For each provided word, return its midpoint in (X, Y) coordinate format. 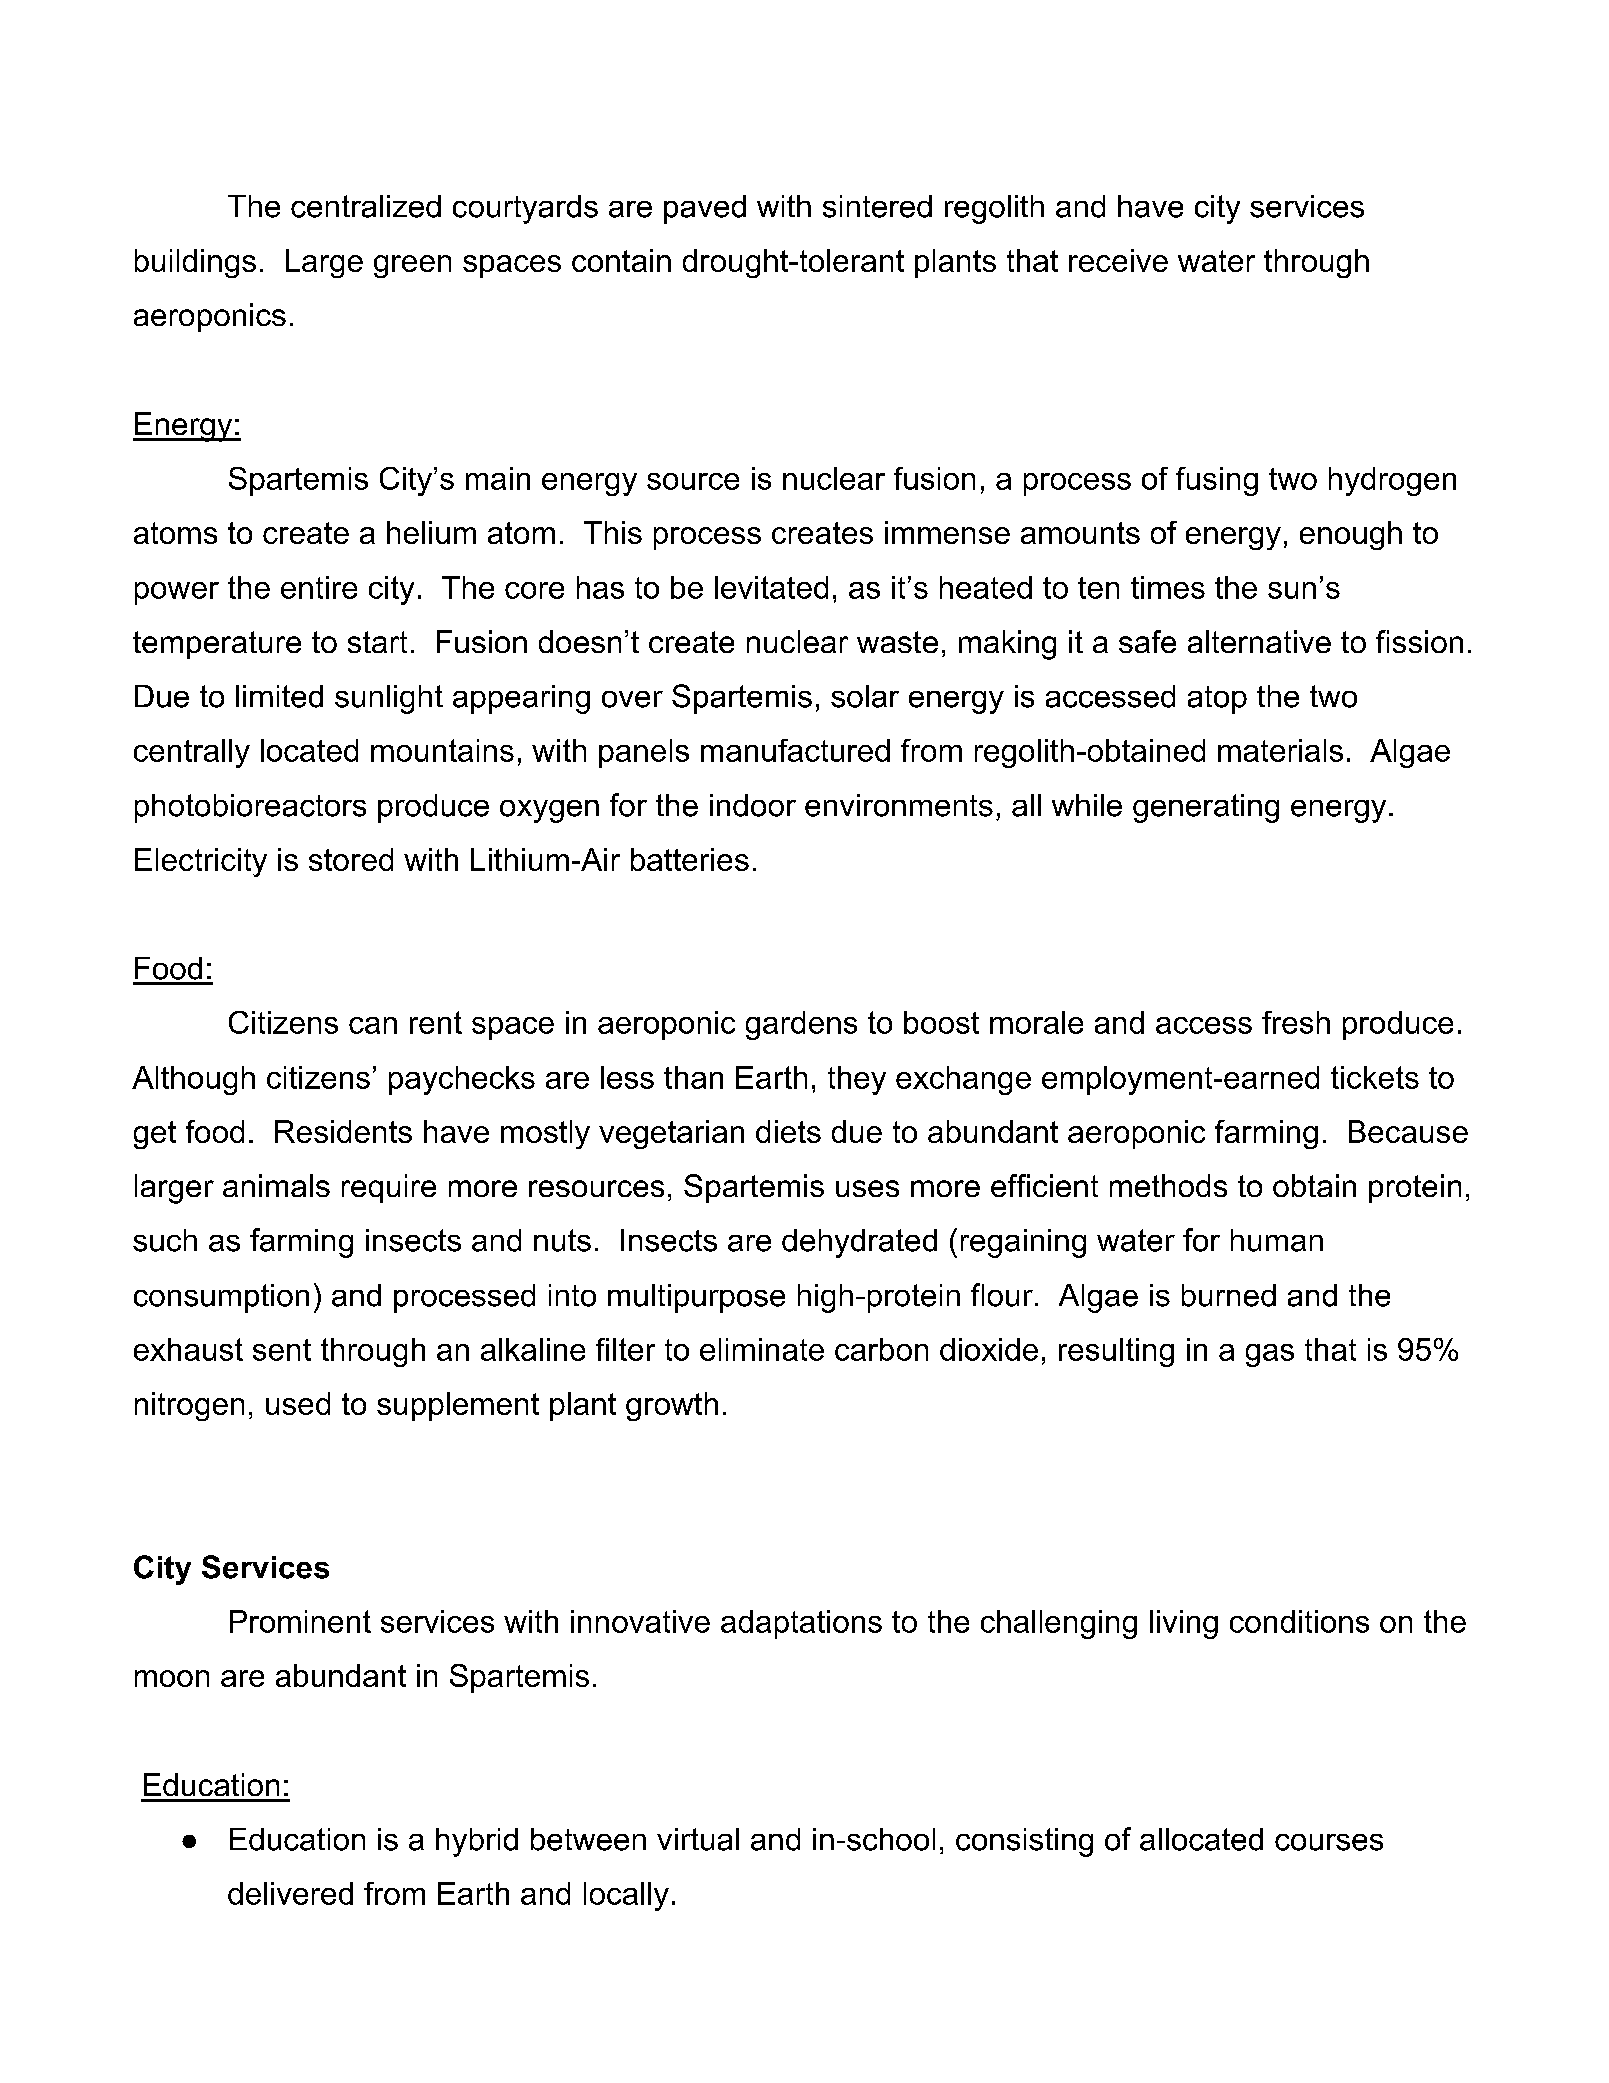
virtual (698, 1839)
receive (1118, 260)
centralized (366, 206)
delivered (290, 1893)
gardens (801, 1025)
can (373, 1025)
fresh (1296, 1022)
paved (705, 209)
